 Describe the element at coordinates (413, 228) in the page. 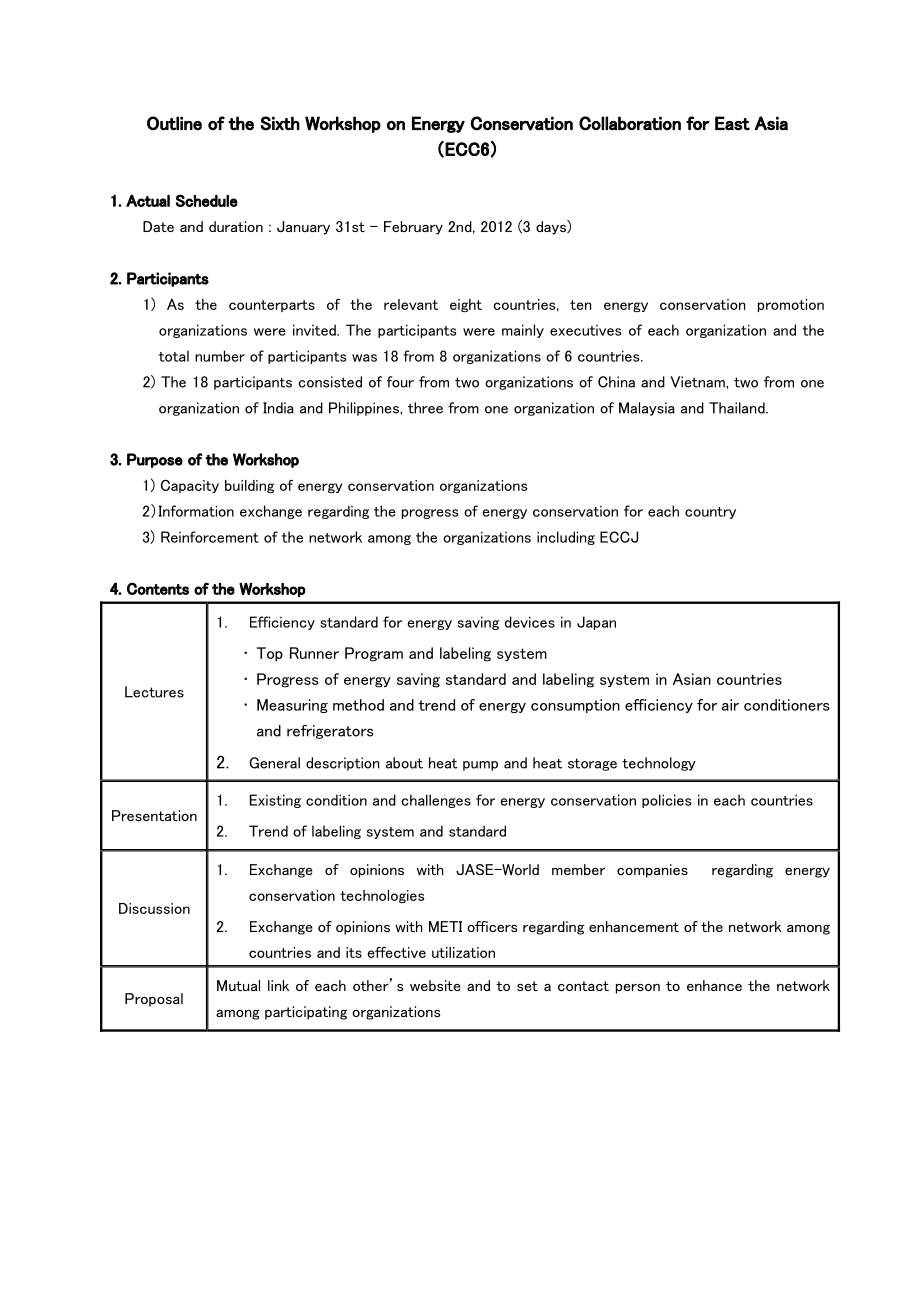

I see `February` at that location.
